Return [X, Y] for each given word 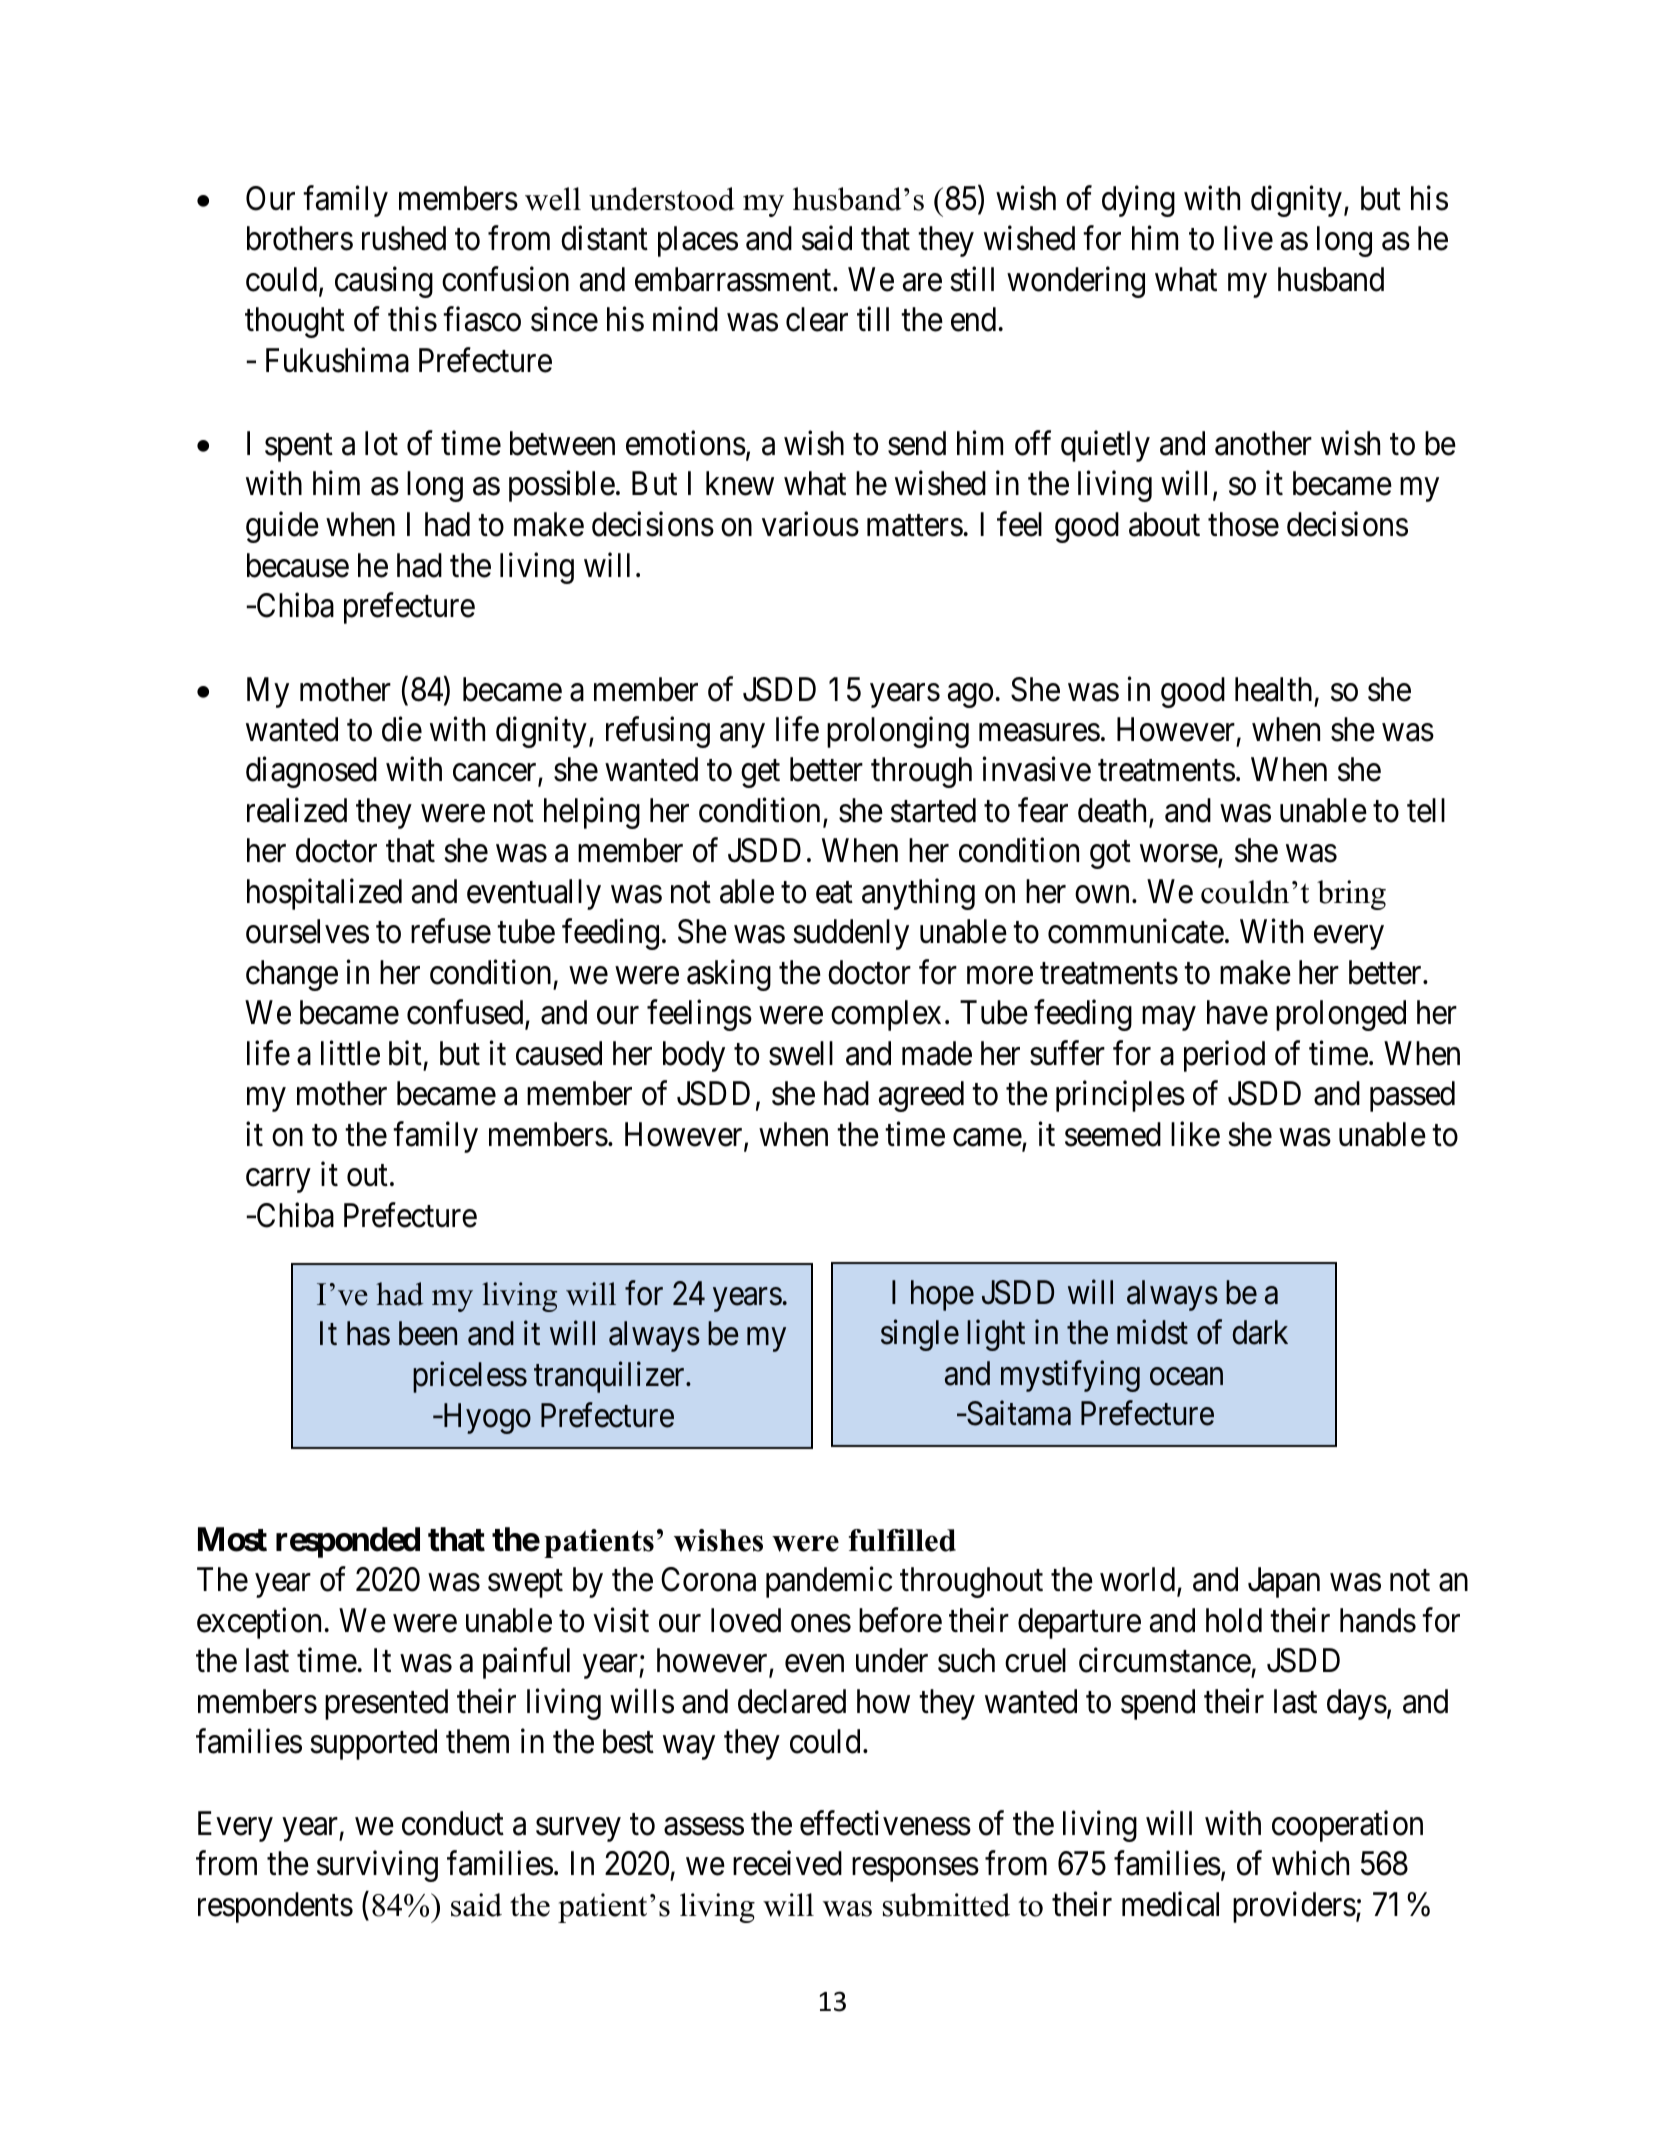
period [1224, 1056]
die [402, 729]
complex [886, 1015]
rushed [404, 238]
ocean [1186, 1377]
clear [817, 319]
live [1248, 238]
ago [970, 696]
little [350, 1053]
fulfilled [902, 1540]
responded [348, 1542]
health [1273, 689]
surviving [377, 1866]
